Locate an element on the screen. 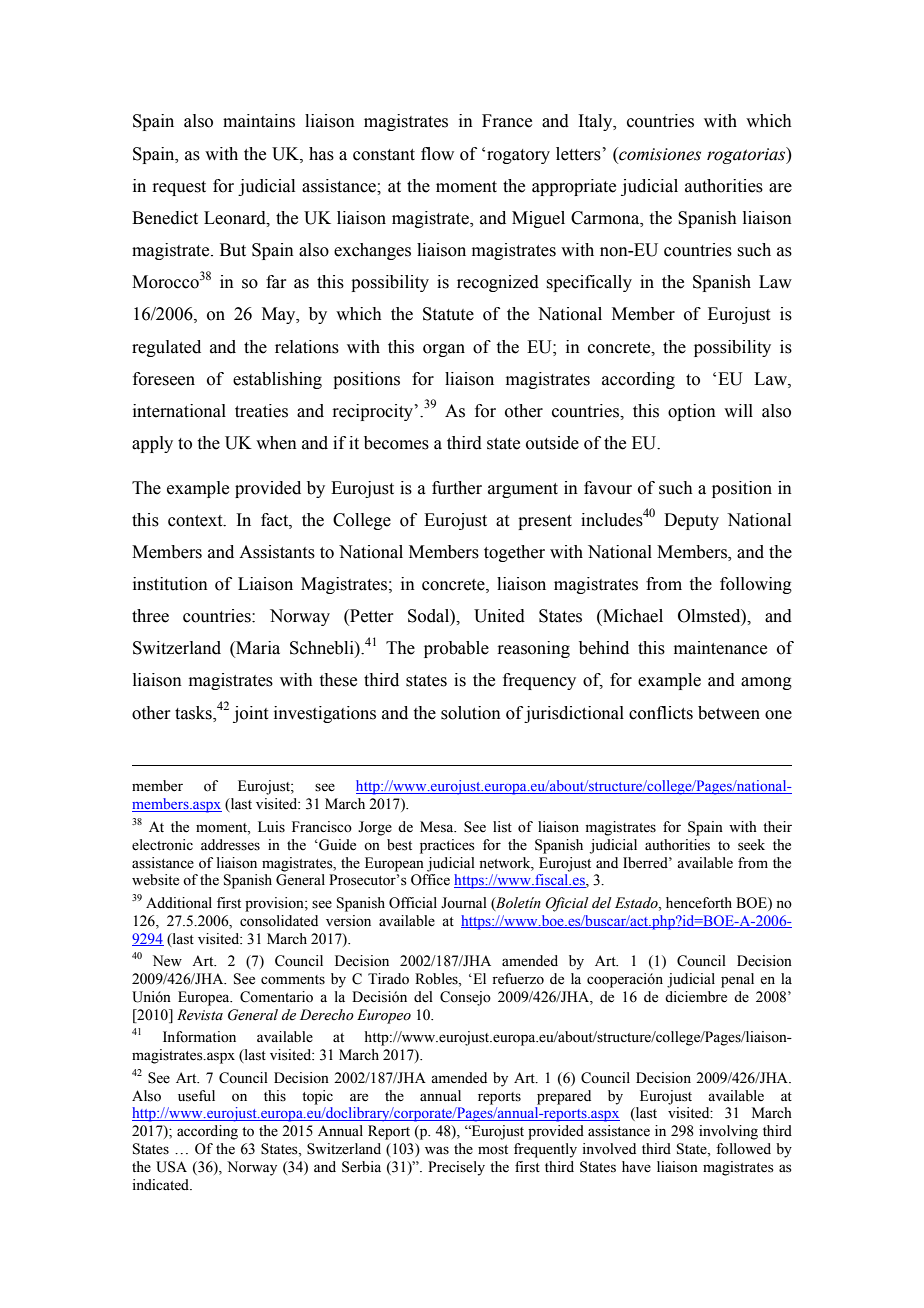 This screenshot has width=924, height=1308. further is located at coordinates (457, 488).
